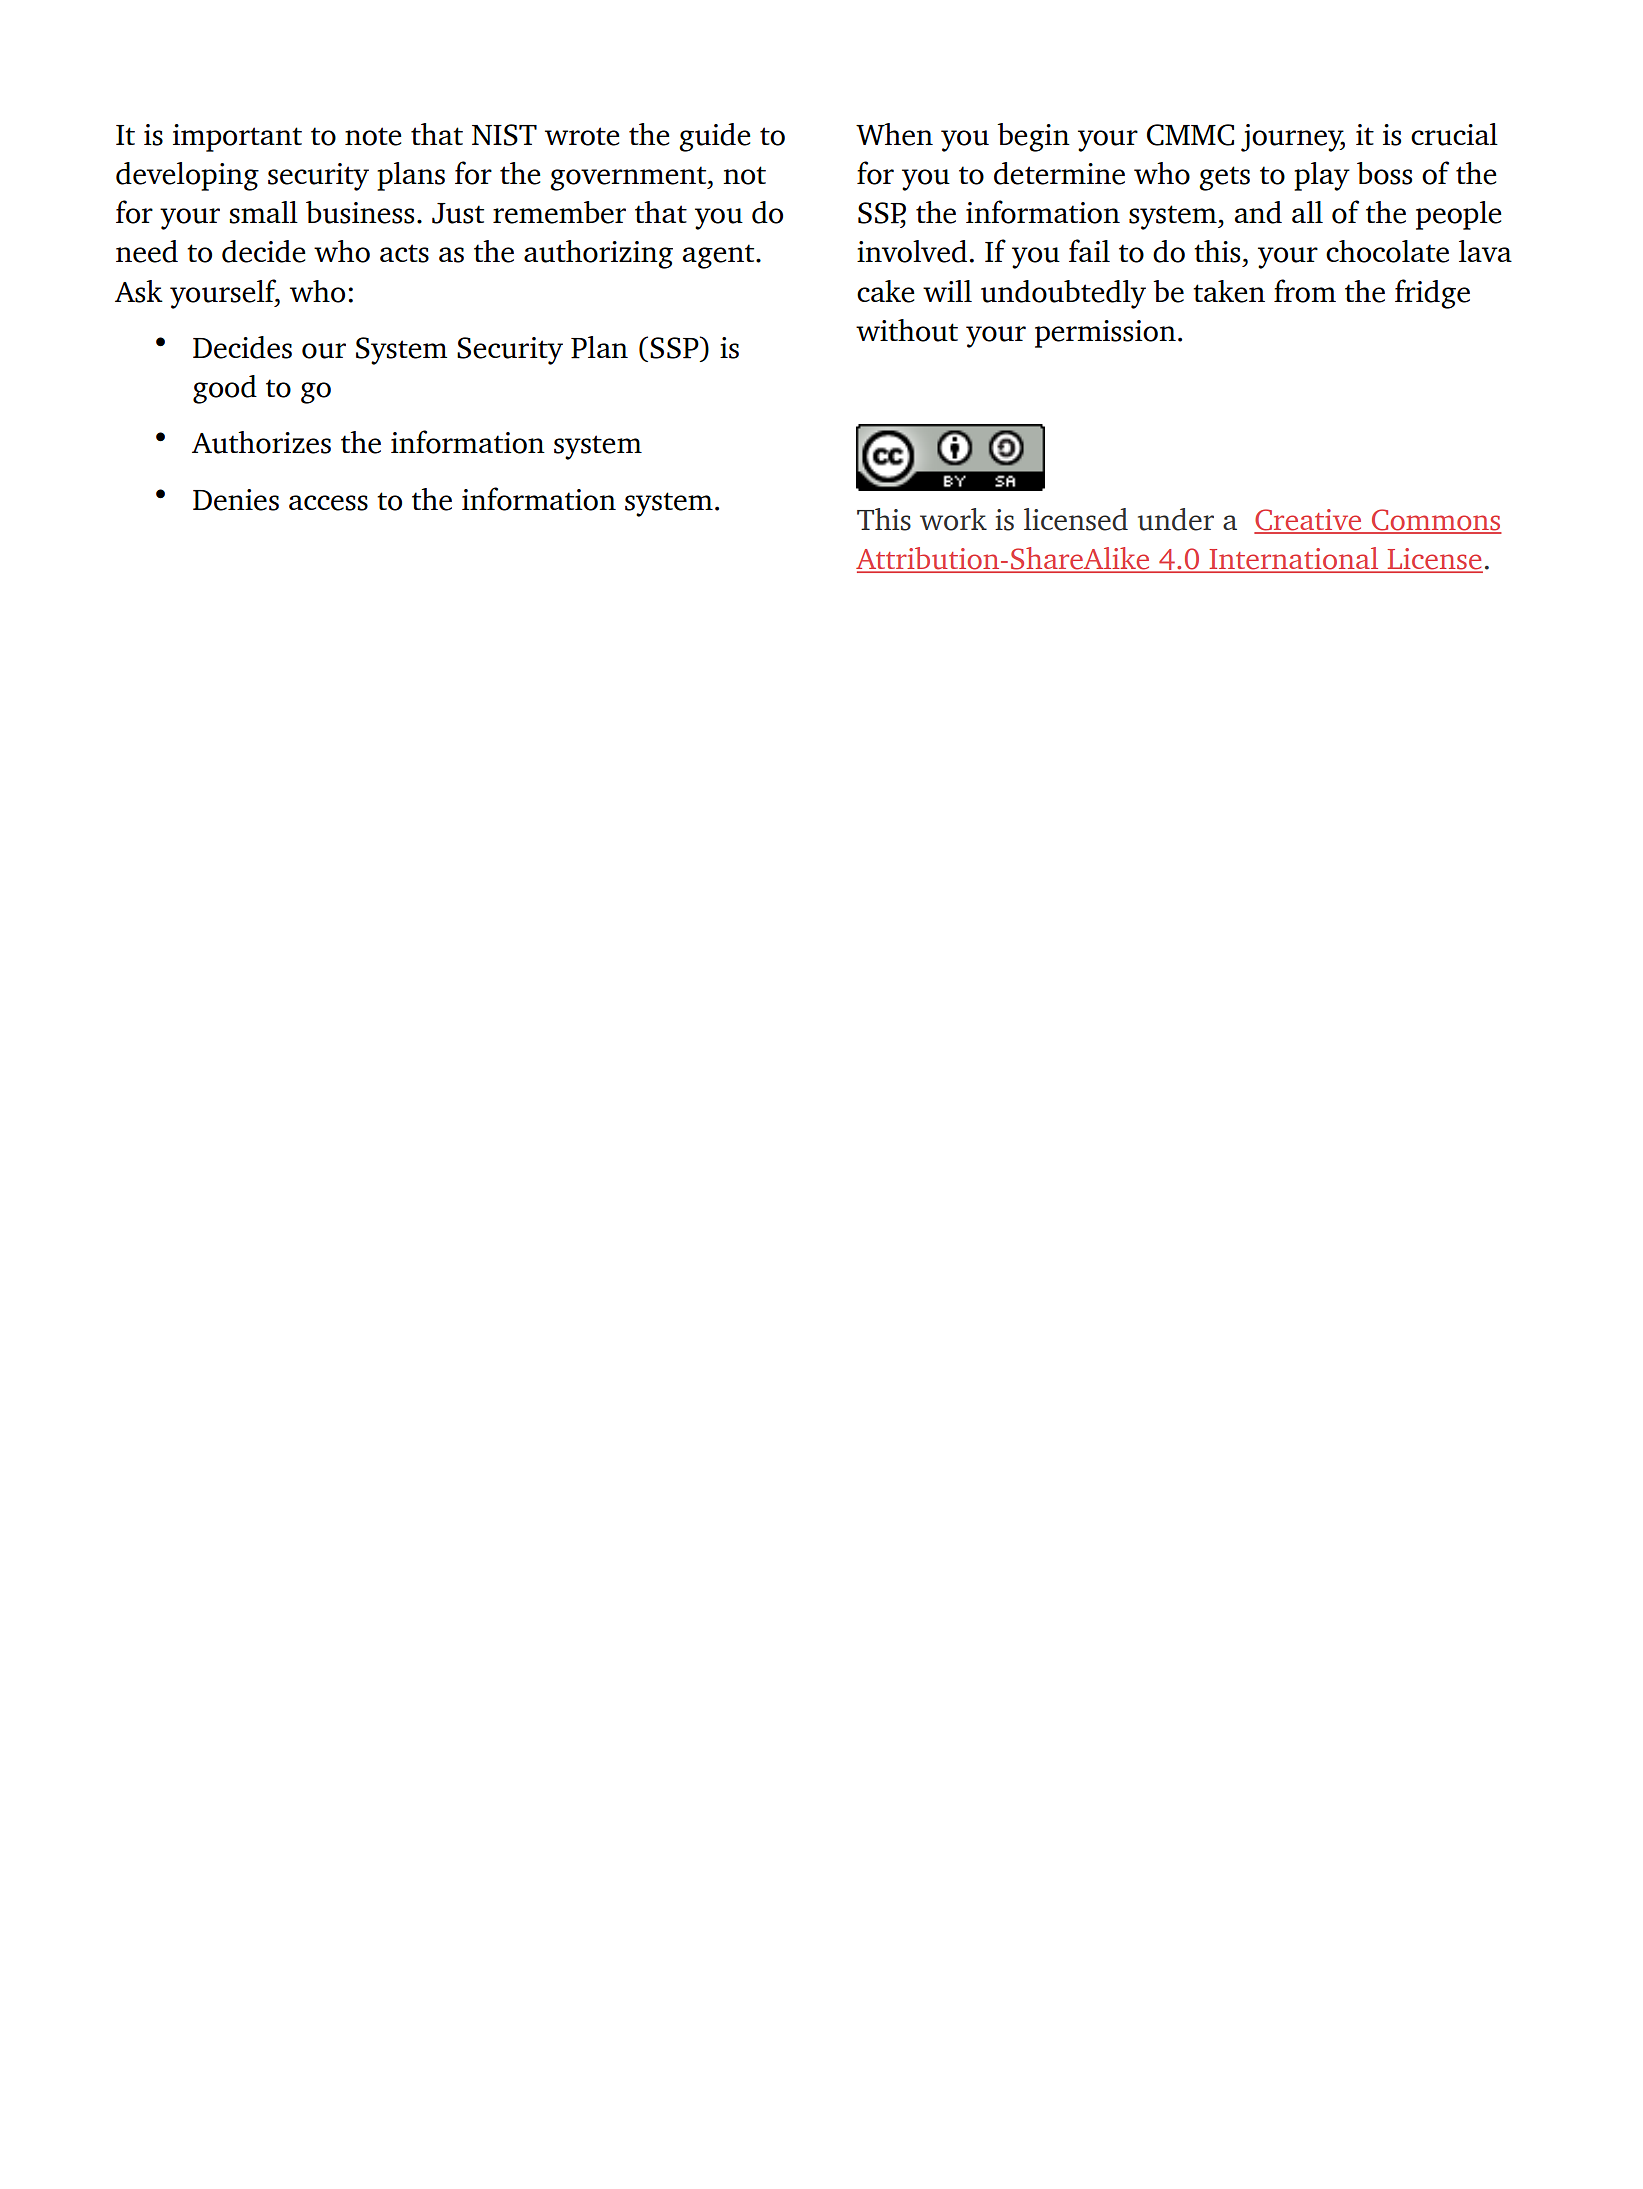  I want to click on under, so click(1176, 519).
